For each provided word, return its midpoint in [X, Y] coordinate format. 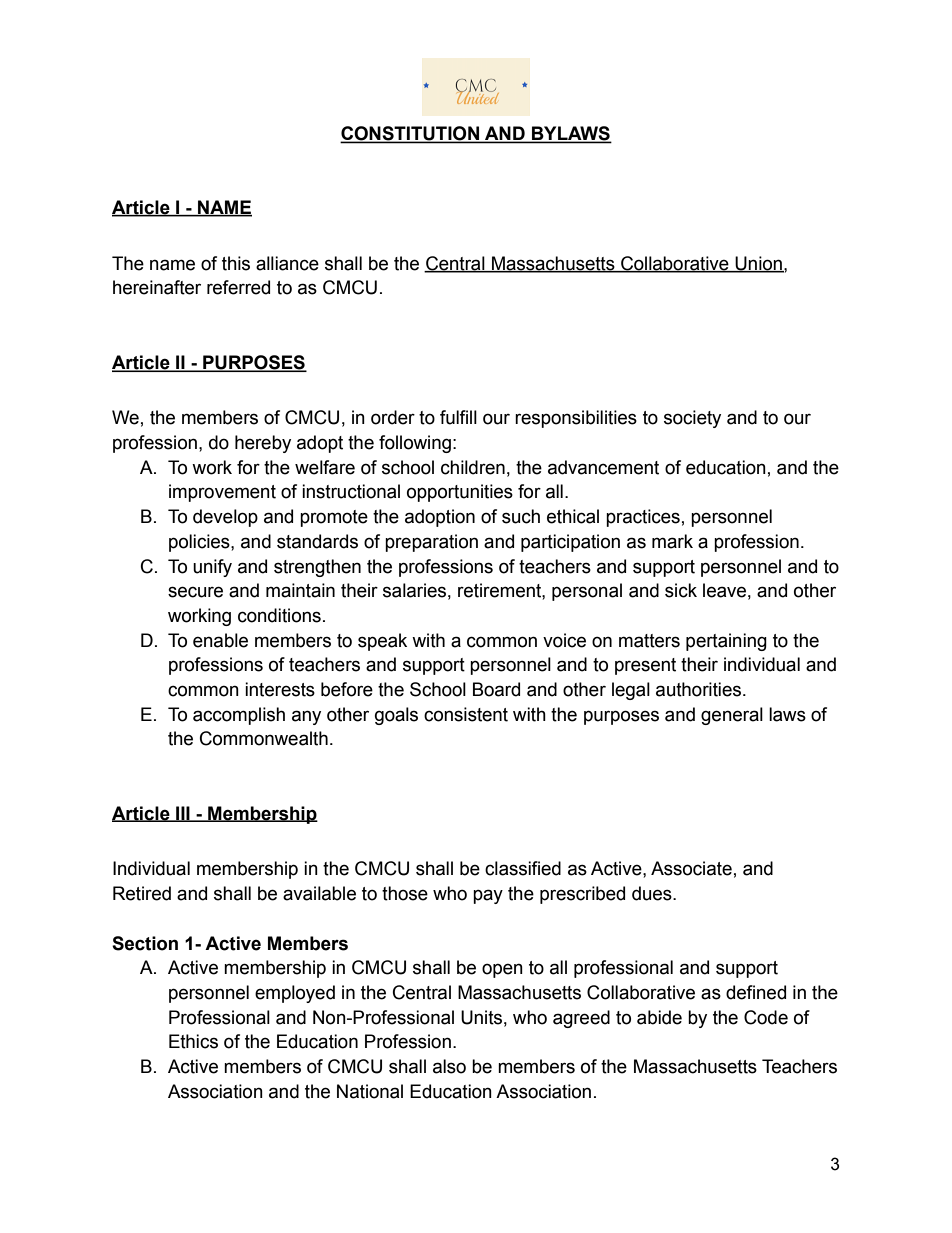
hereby [263, 444]
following [415, 444]
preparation [431, 543]
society [692, 419]
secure [195, 592]
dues [653, 893]
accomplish [239, 716]
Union [758, 264]
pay [488, 896]
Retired [142, 893]
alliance [287, 263]
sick [681, 590]
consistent [466, 714]
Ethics [193, 1041]
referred [238, 287]
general [732, 716]
